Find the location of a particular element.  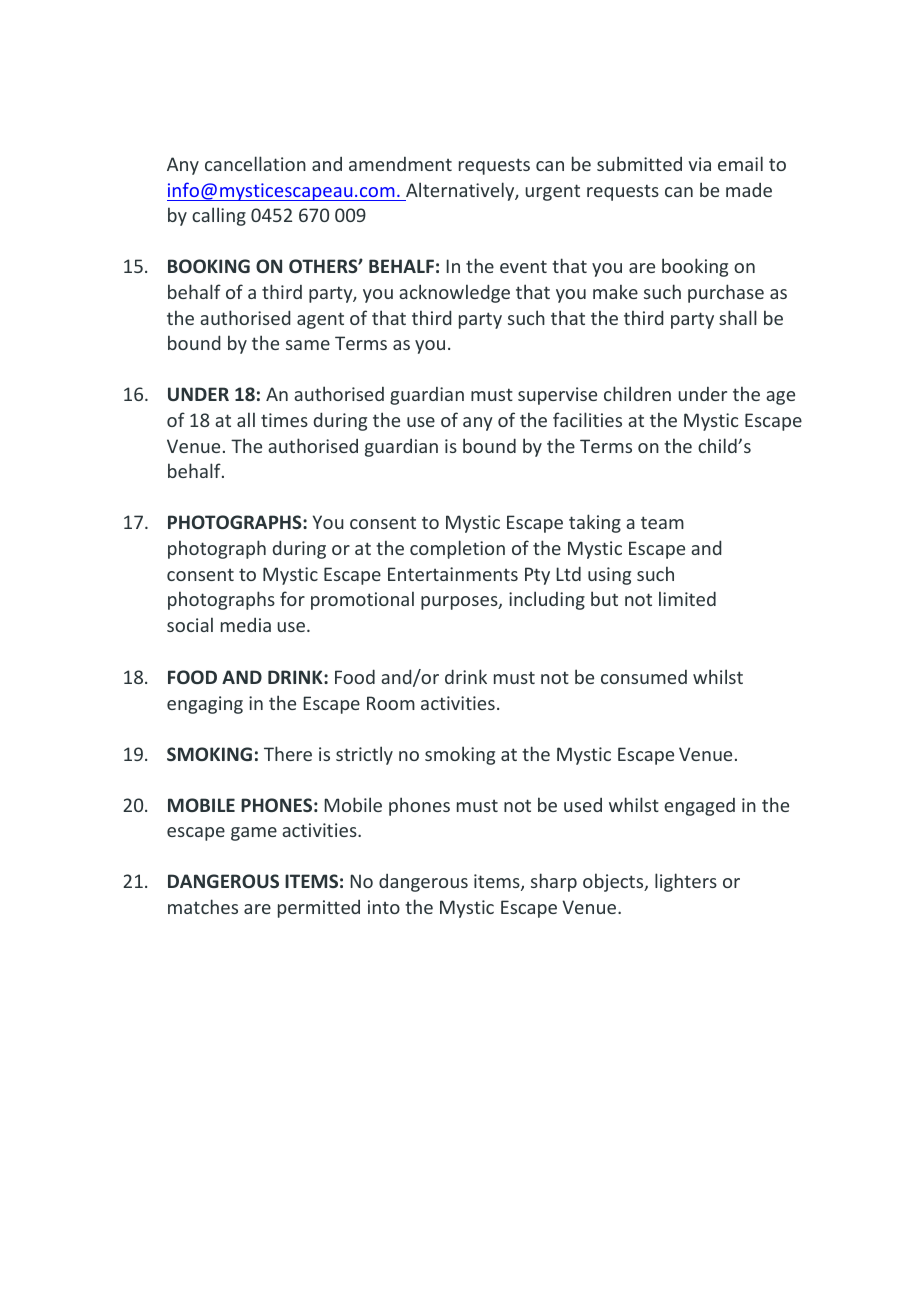

cancellation is located at coordinates (255, 163).
